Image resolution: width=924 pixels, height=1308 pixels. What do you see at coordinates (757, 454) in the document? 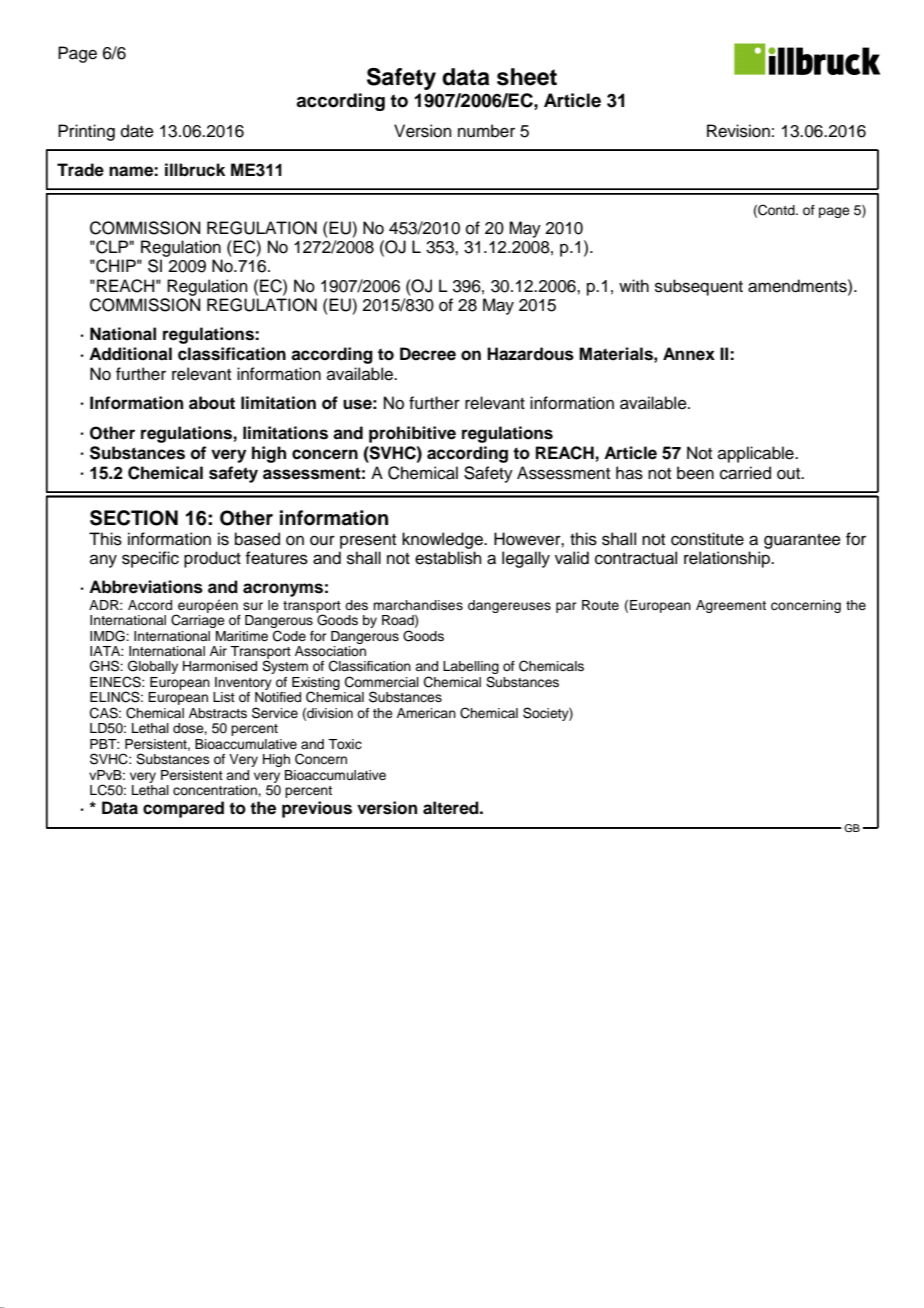
I see `applicable` at bounding box center [757, 454].
